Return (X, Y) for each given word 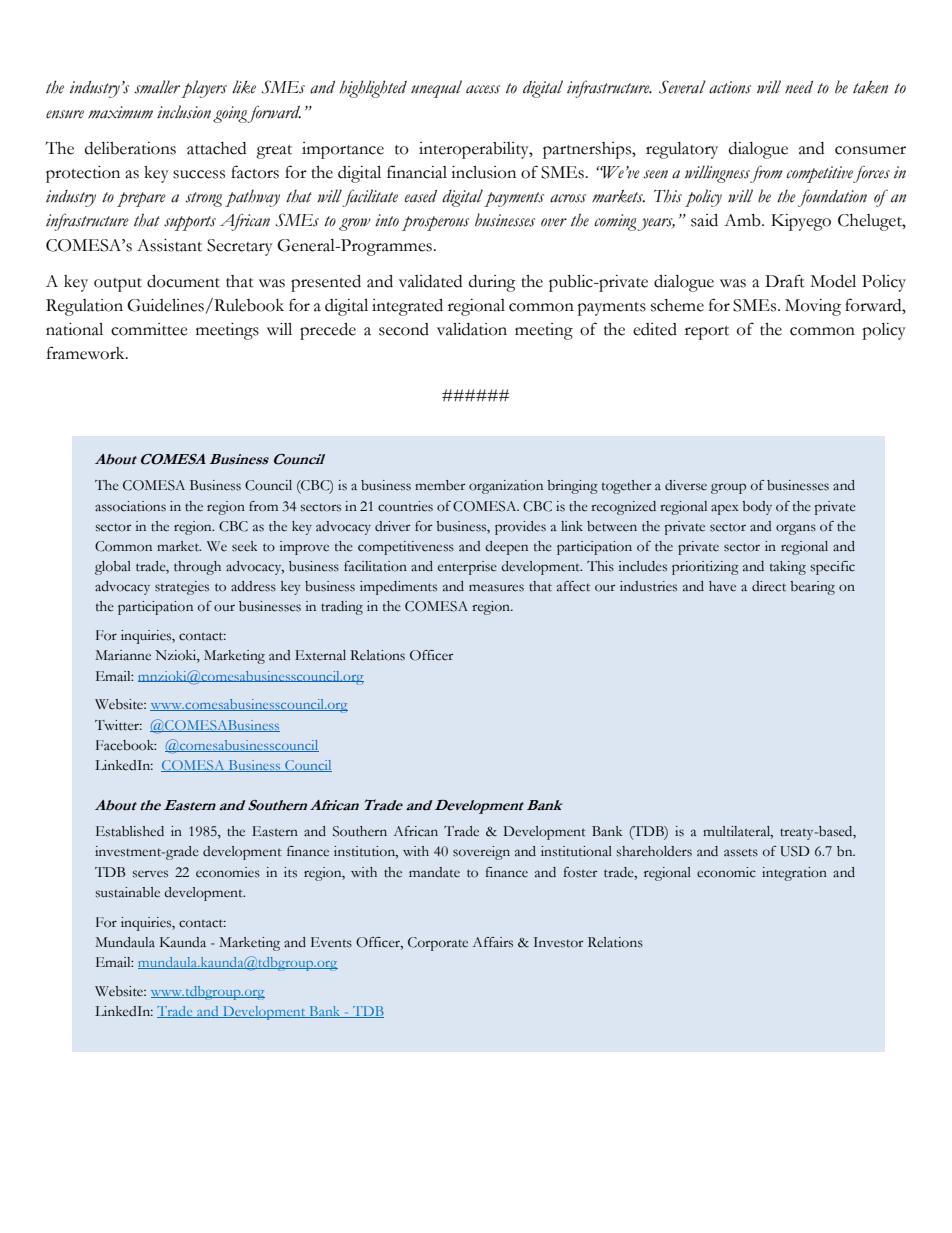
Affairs (493, 942)
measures (496, 588)
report (707, 333)
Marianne (123, 655)
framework (87, 353)
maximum (120, 112)
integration (794, 874)
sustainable (127, 892)
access (483, 89)
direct (769, 586)
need (799, 87)
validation (472, 329)
